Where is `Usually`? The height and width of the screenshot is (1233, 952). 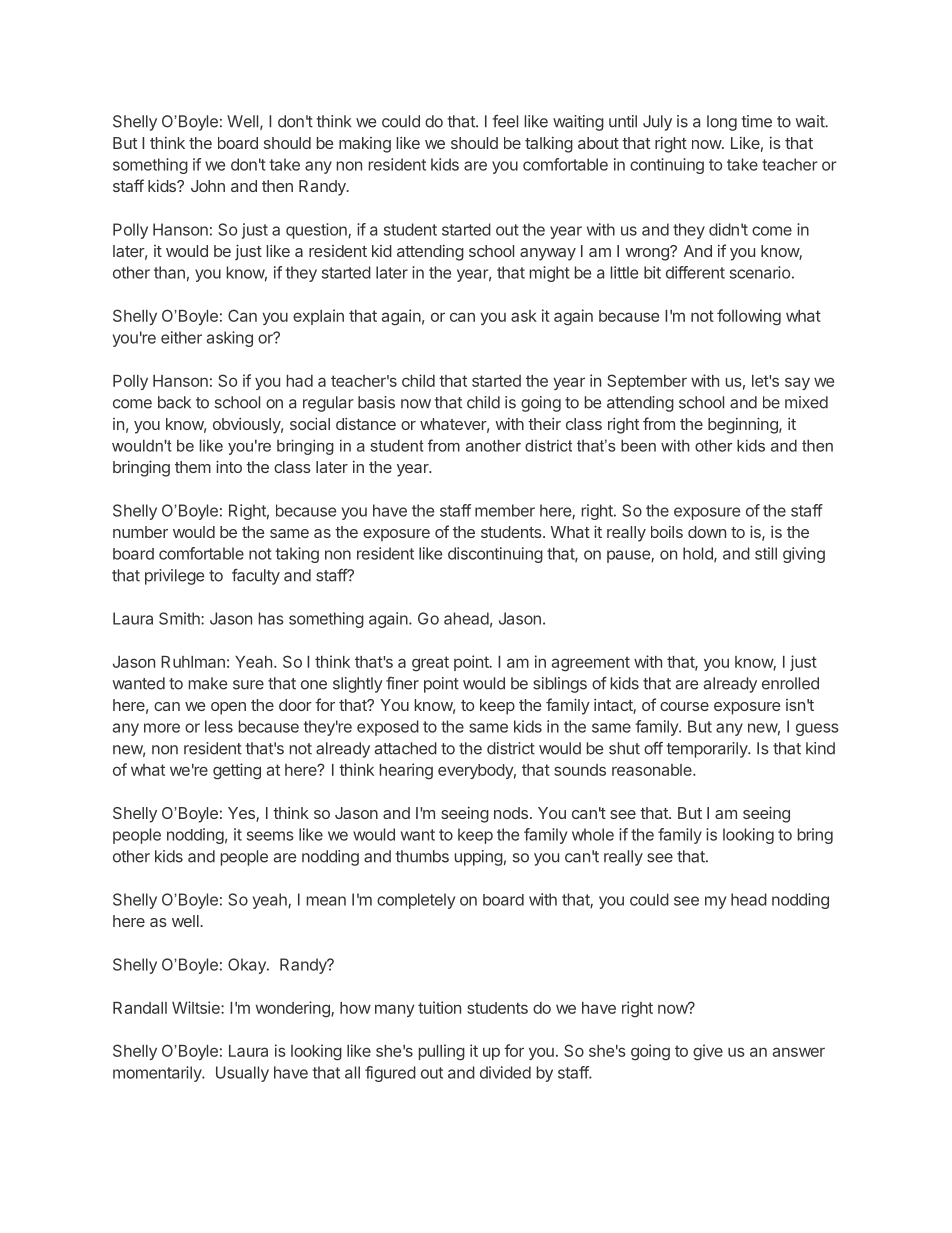
Usually is located at coordinates (242, 1074).
